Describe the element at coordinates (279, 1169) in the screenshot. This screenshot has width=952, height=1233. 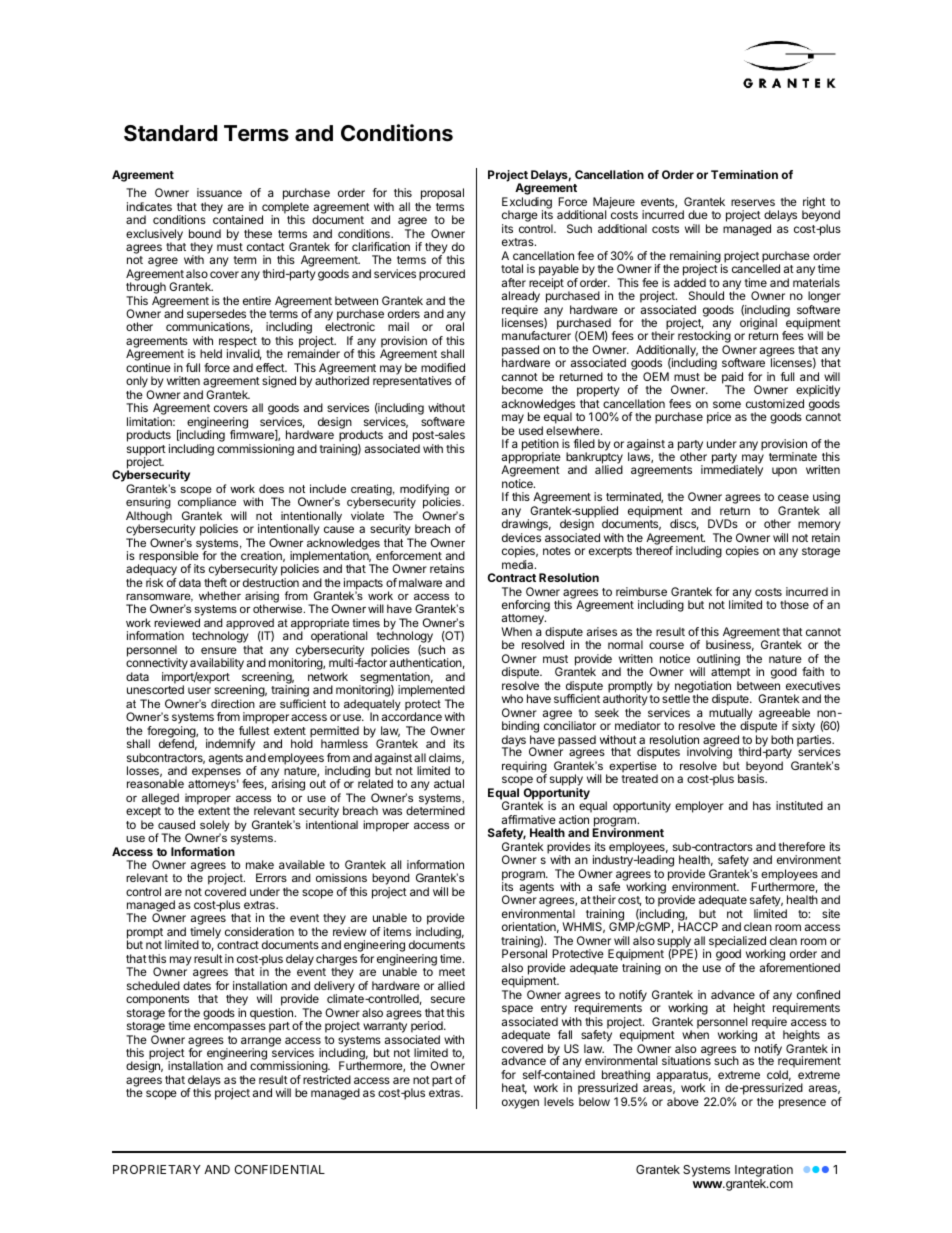
I see `CONFIDENTIAL` at that location.
